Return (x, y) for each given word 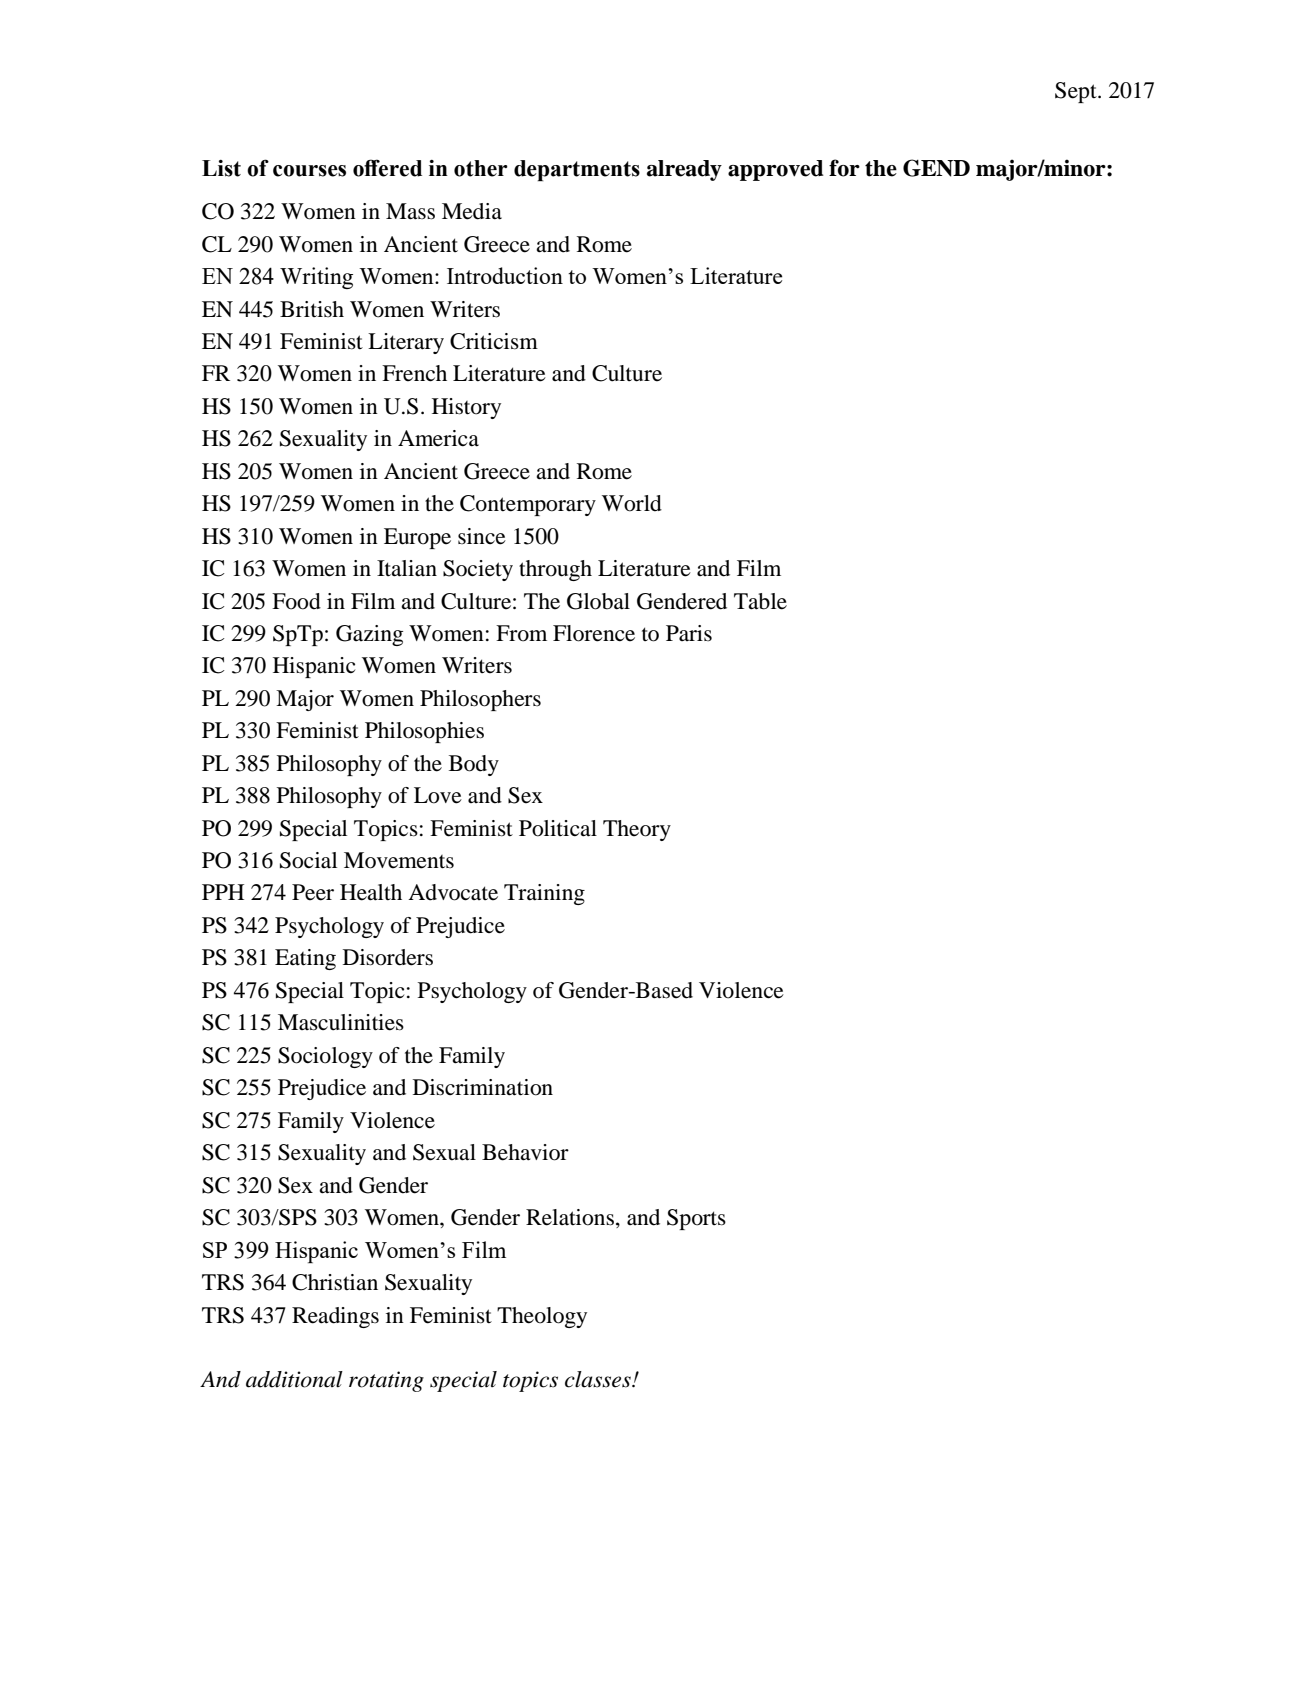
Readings (335, 1317)
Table (760, 601)
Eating (305, 959)
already (684, 170)
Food (296, 601)
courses (309, 171)
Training (544, 894)
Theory (637, 830)
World (632, 503)
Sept (1077, 92)
